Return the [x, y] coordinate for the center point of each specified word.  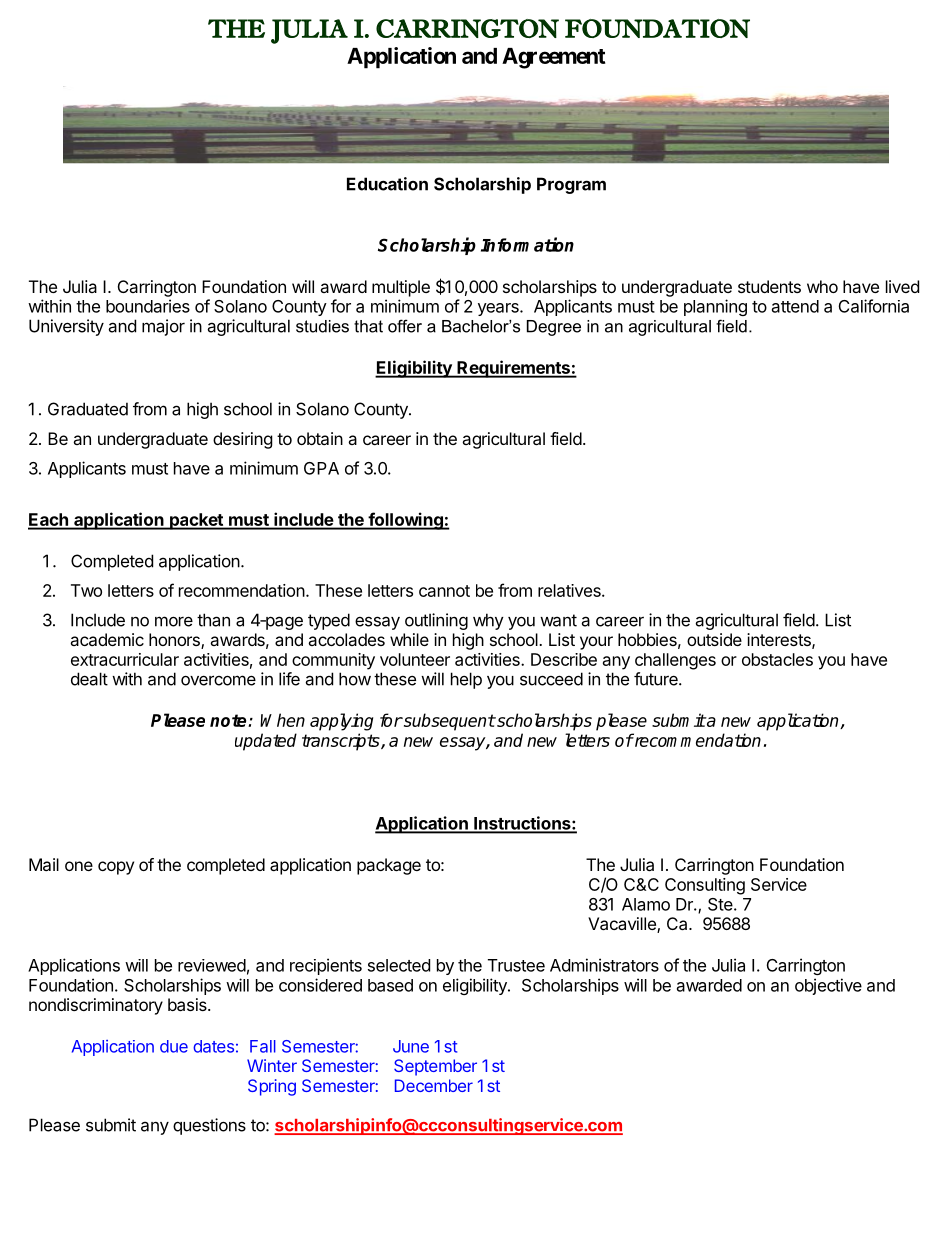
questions [209, 1126]
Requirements [513, 369]
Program [571, 185]
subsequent [448, 722]
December [434, 1085]
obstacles [777, 659]
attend [795, 306]
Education [387, 184]
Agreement [554, 58]
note [229, 720]
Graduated [88, 409]
